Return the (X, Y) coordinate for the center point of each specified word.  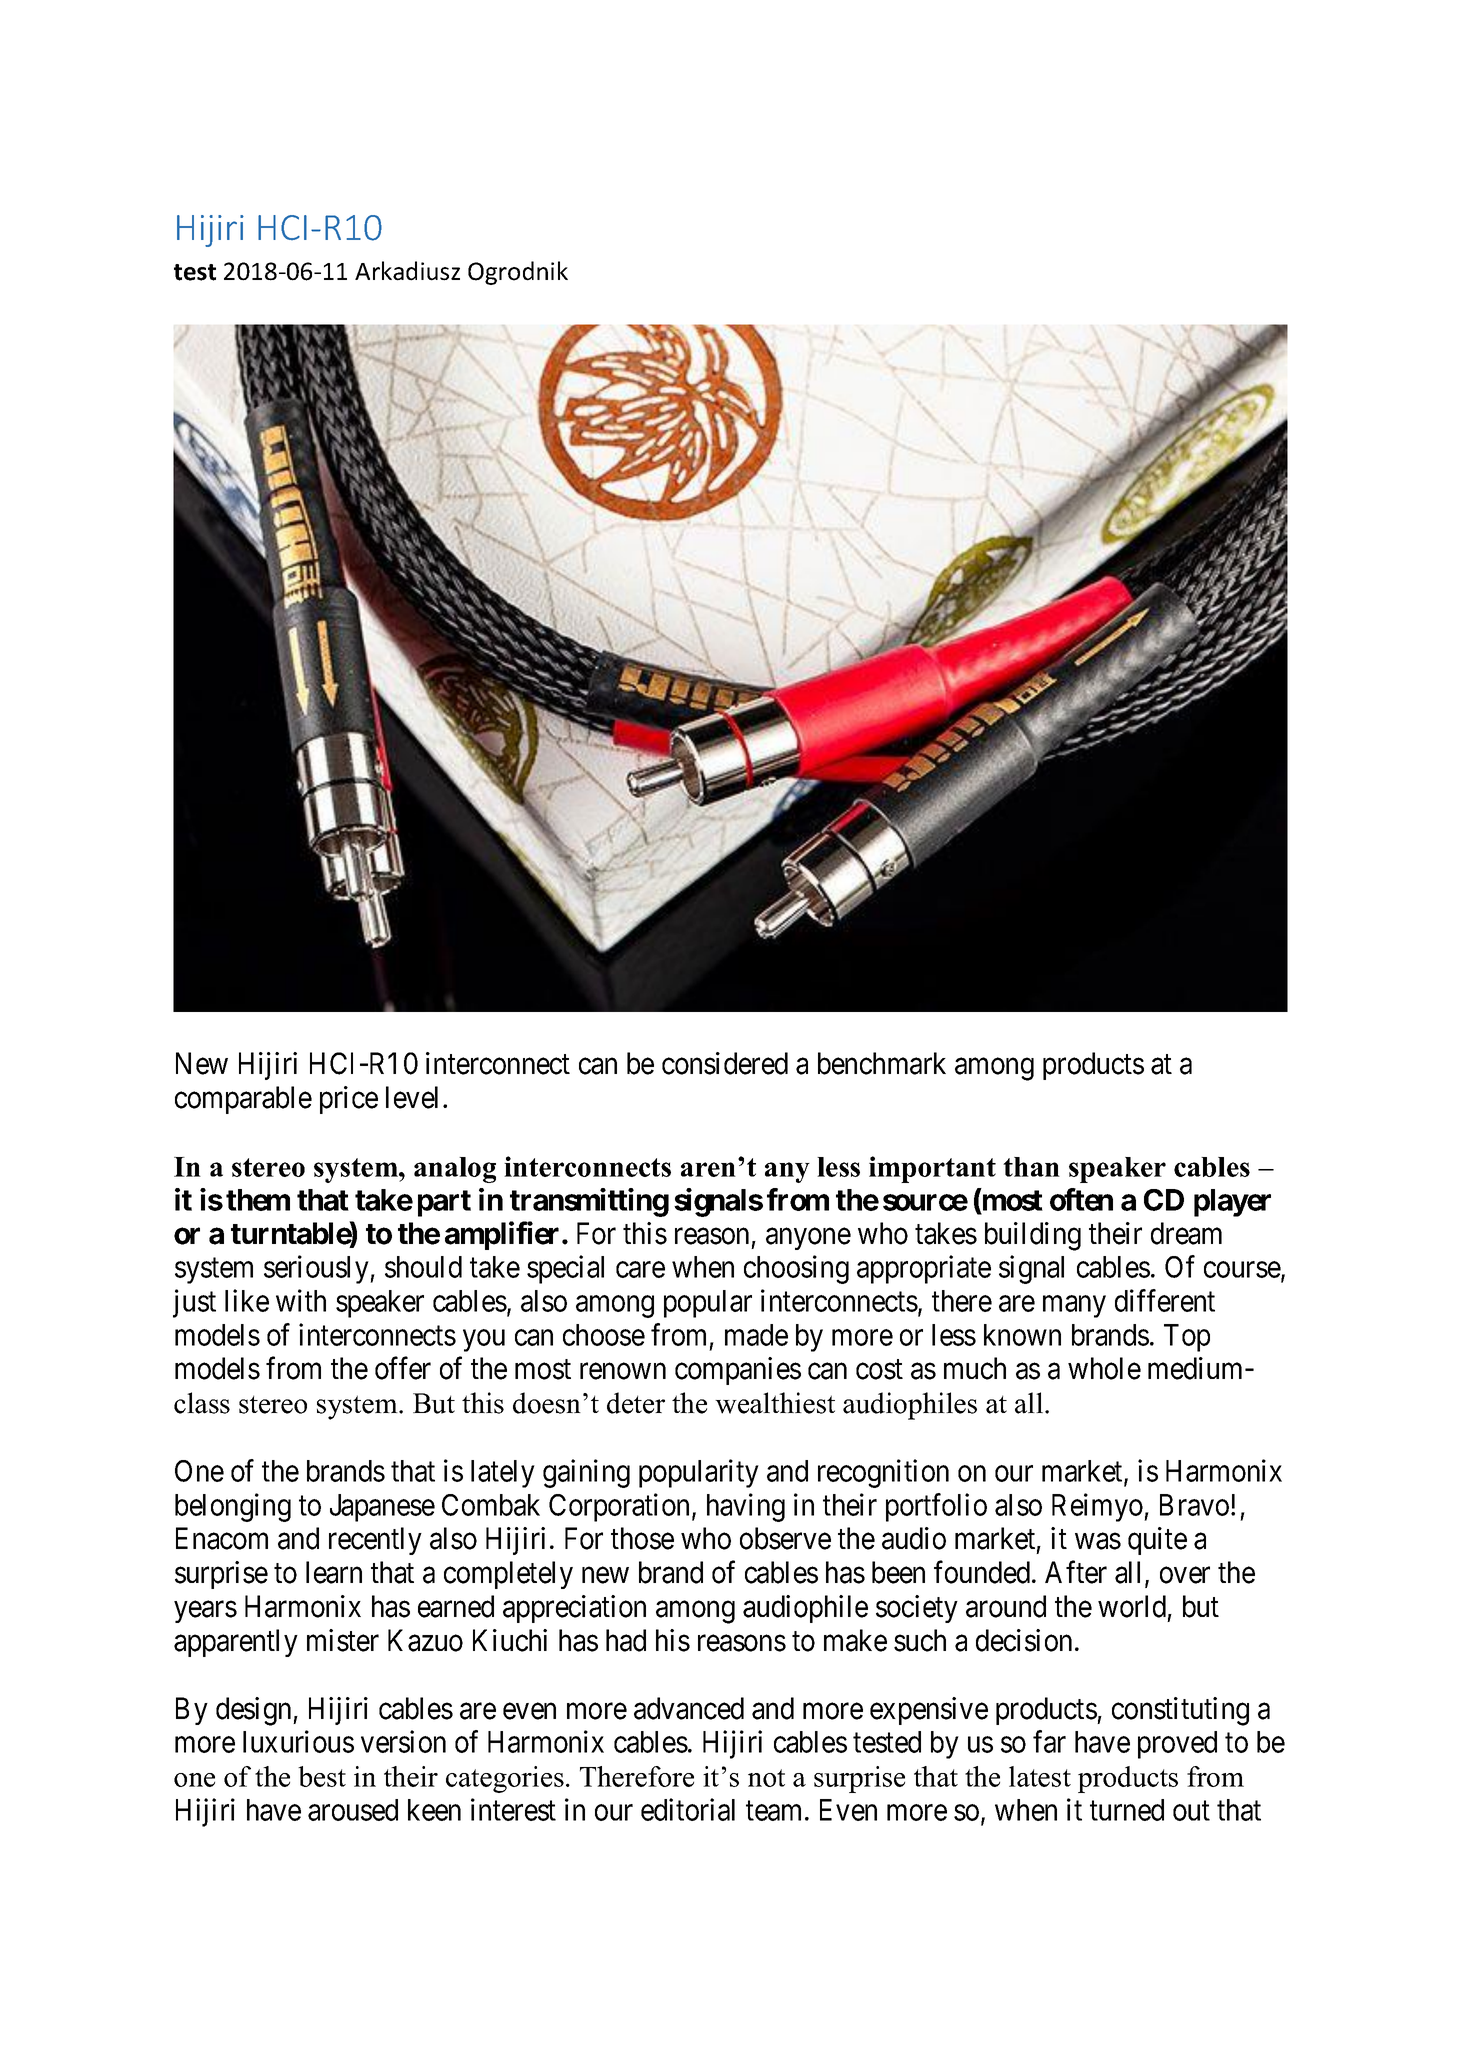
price (349, 1100)
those (642, 1538)
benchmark (882, 1063)
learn (334, 1572)
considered (725, 1063)
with (301, 1300)
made (756, 1335)
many (1074, 1307)
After (1076, 1572)
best (322, 1776)
